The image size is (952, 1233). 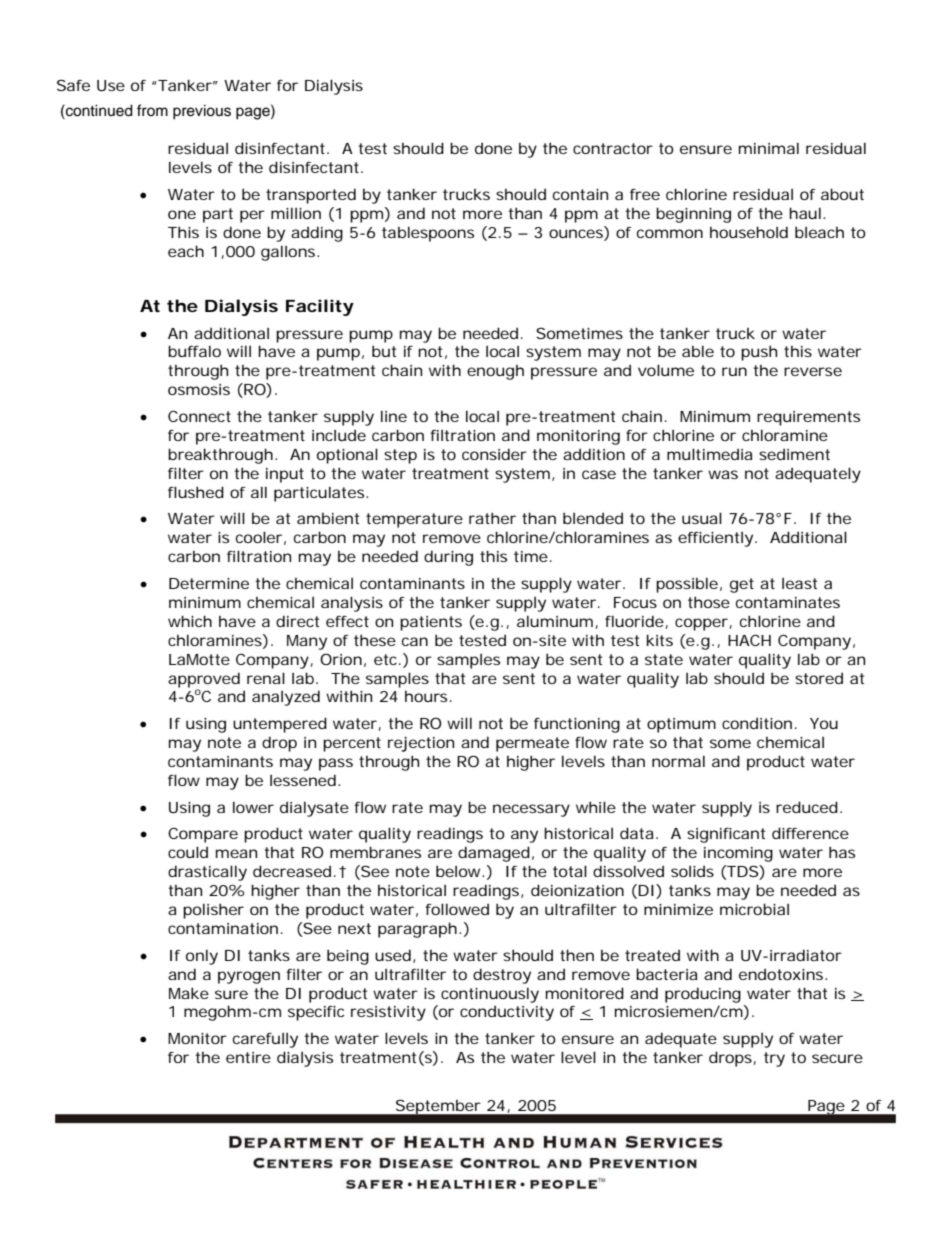 I want to click on minimal, so click(x=769, y=148).
